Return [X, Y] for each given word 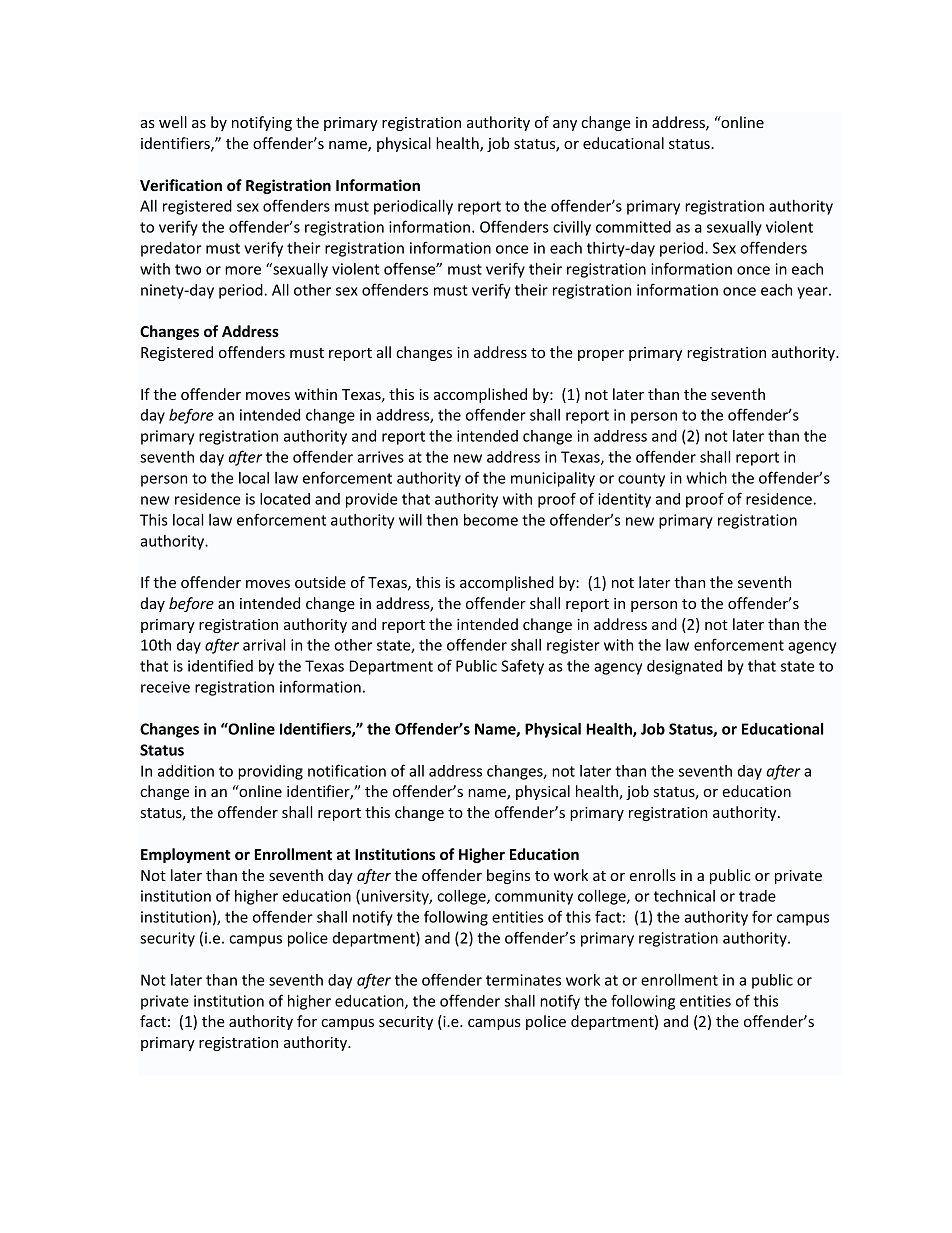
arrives [380, 457]
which [706, 478]
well [173, 122]
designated [684, 667]
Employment [186, 855]
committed [633, 227]
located [285, 499]
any [565, 125]
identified [220, 665]
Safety [522, 667]
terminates [523, 980]
